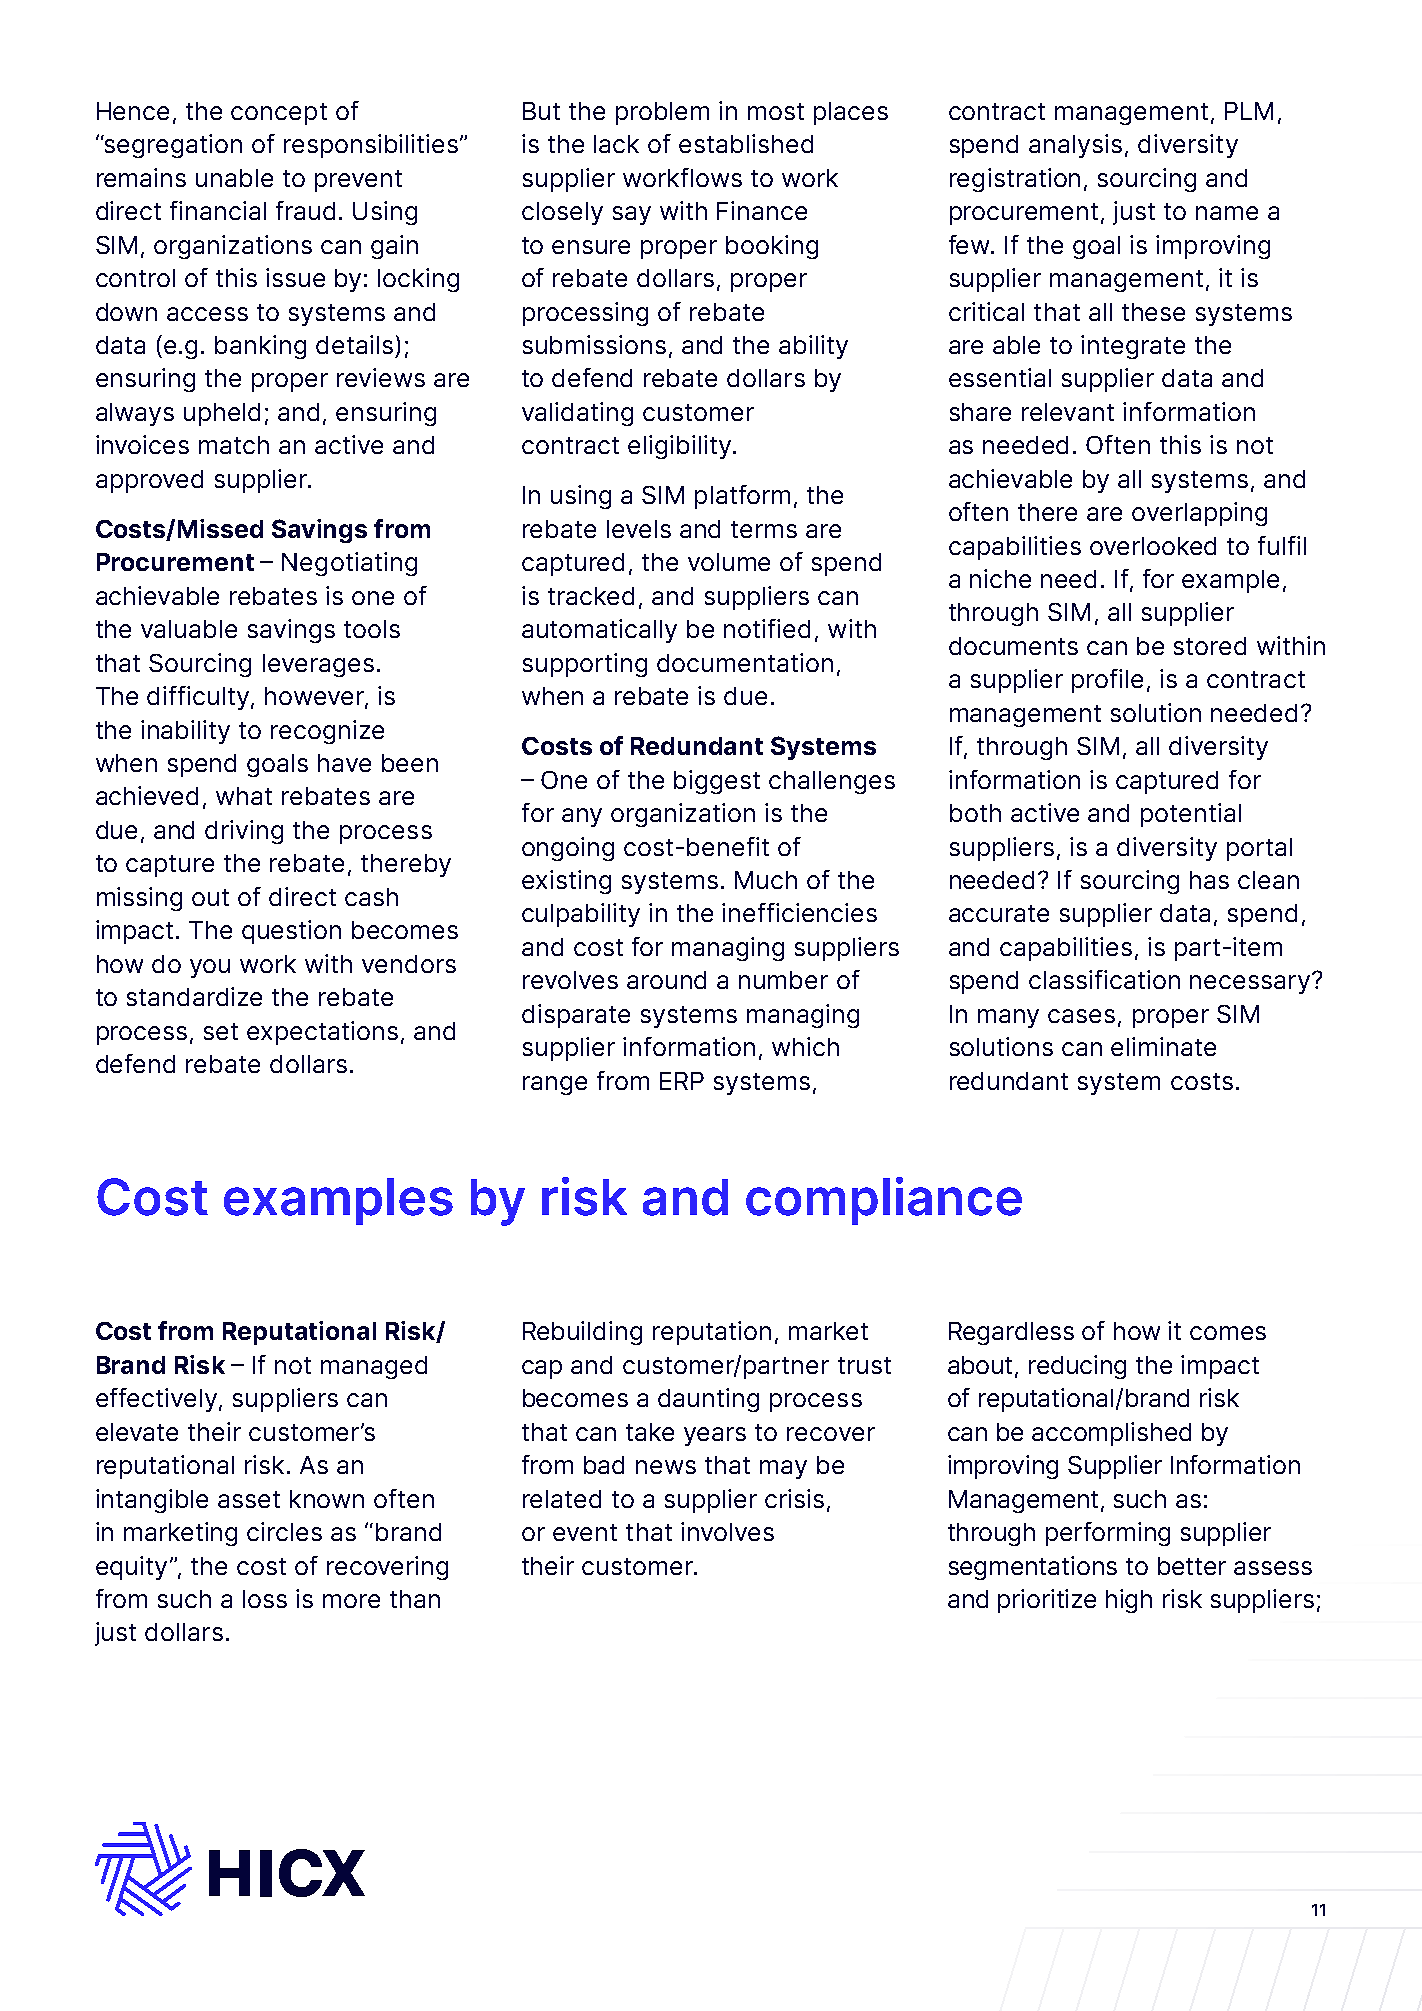 The image size is (1422, 2011). What do you see at coordinates (746, 143) in the document?
I see `established` at bounding box center [746, 143].
